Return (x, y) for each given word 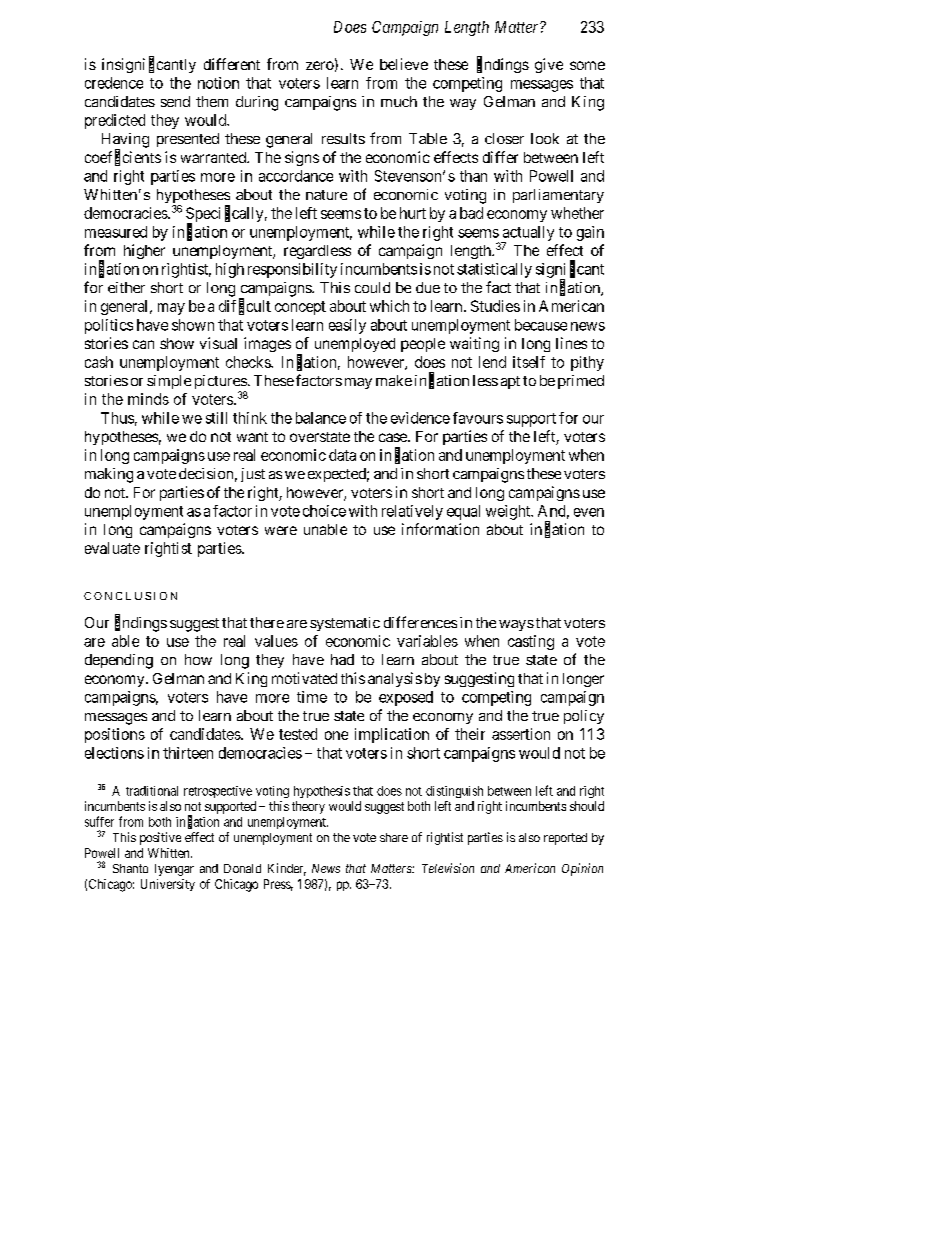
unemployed (355, 345)
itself (529, 362)
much (399, 101)
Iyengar (174, 870)
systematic (345, 624)
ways (516, 625)
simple (169, 382)
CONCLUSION (130, 596)
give (549, 65)
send (175, 101)
